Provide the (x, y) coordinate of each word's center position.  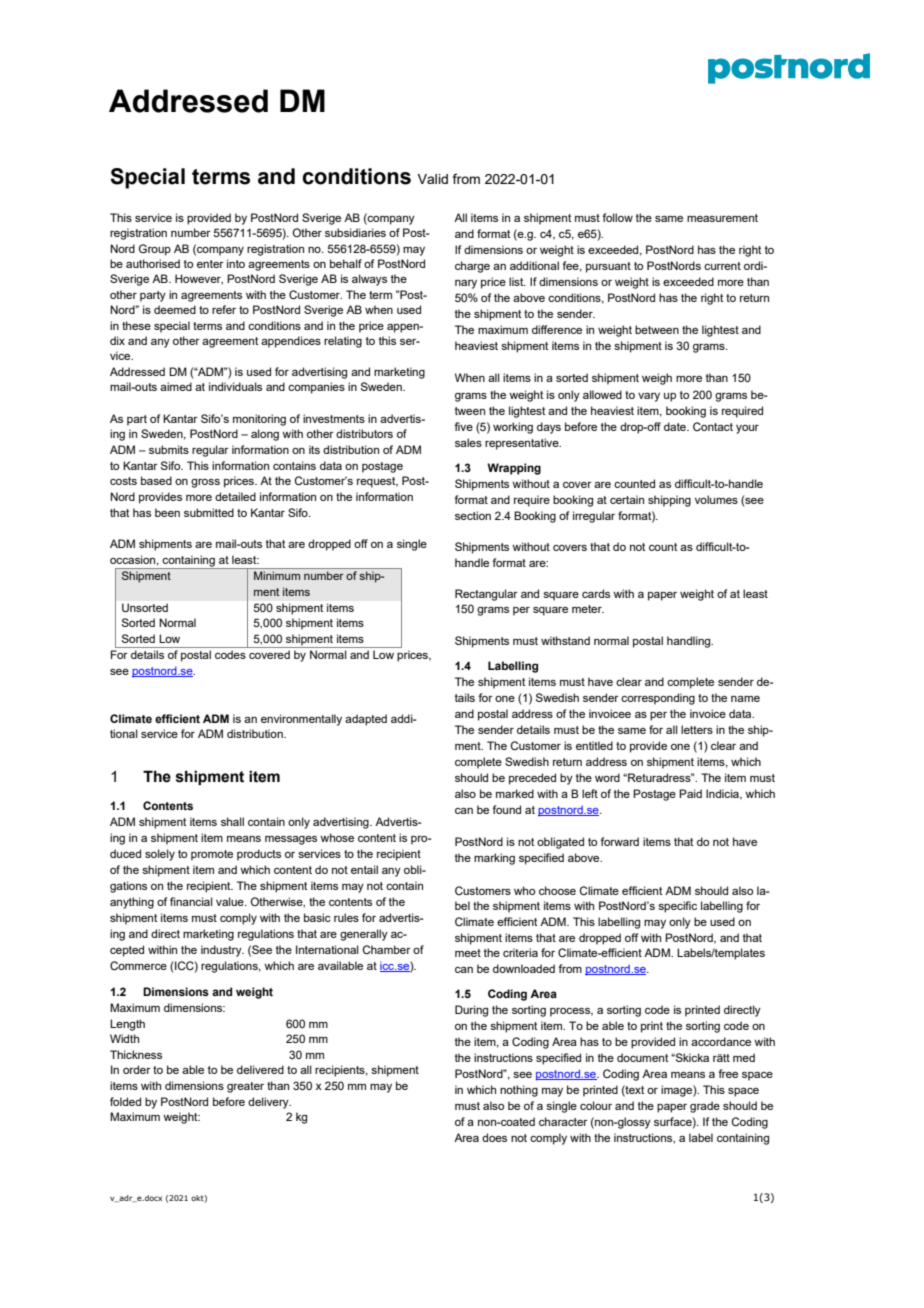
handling (690, 642)
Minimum (277, 575)
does (494, 1137)
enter (210, 264)
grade (705, 1107)
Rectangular (486, 595)
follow (617, 217)
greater (245, 1087)
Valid (432, 179)
